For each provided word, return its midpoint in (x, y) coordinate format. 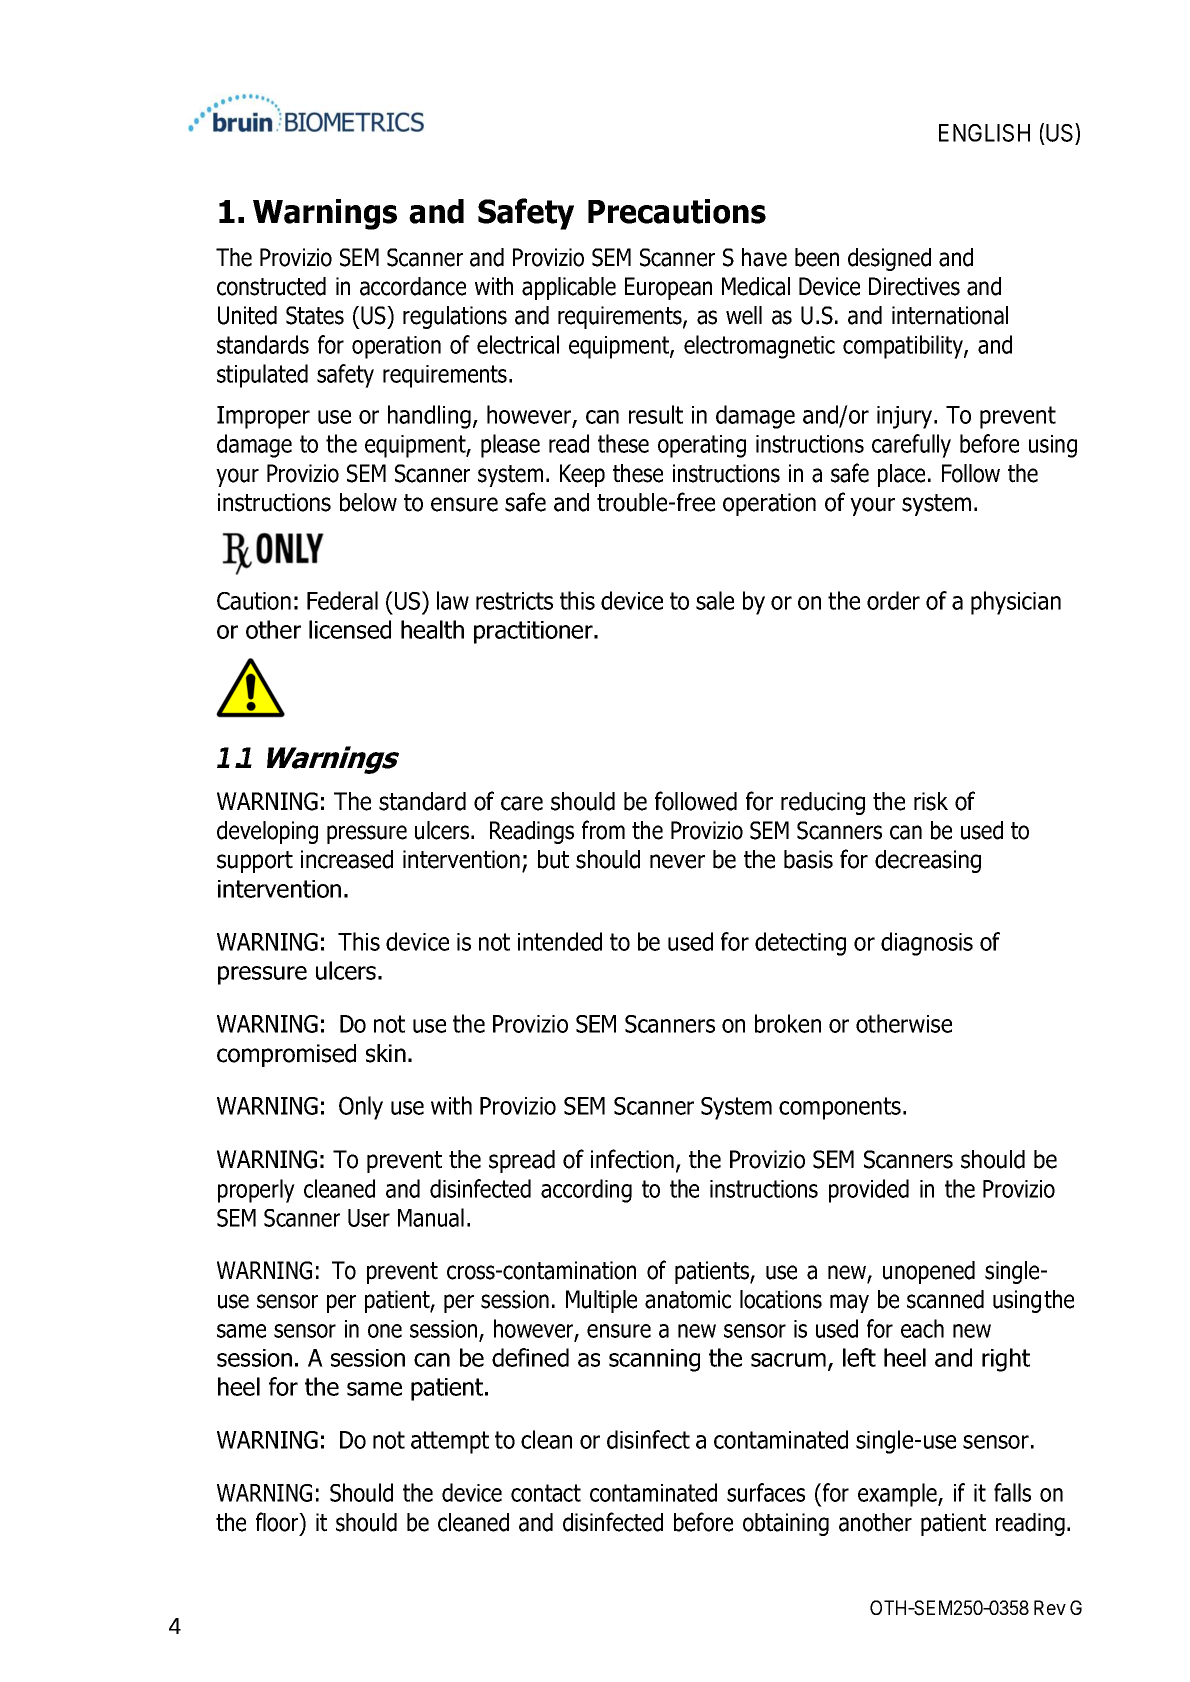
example (898, 1495)
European (668, 288)
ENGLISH (984, 133)
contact (546, 1493)
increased (347, 859)
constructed (271, 286)
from (603, 830)
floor (278, 1522)
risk (931, 801)
